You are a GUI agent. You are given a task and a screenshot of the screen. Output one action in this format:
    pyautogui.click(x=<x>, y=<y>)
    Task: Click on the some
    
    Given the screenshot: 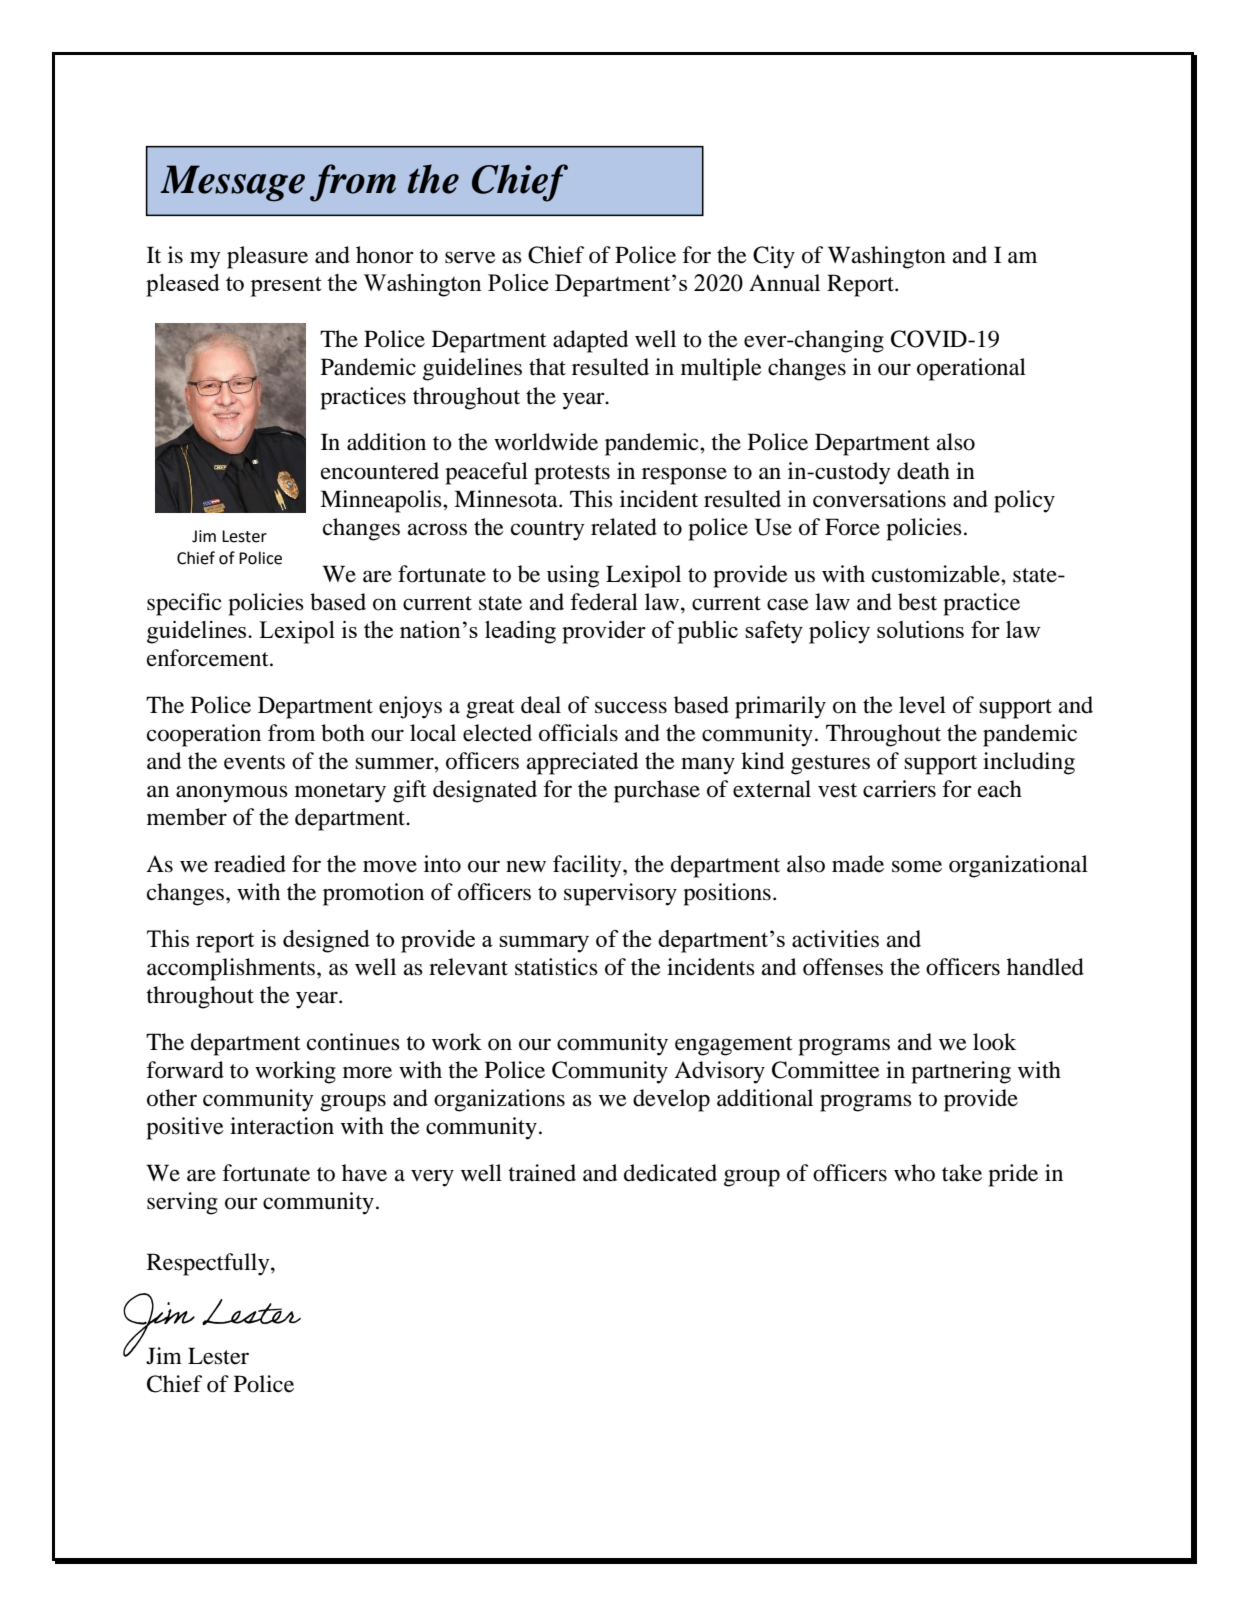 What is the action you would take?
    pyautogui.click(x=917, y=866)
